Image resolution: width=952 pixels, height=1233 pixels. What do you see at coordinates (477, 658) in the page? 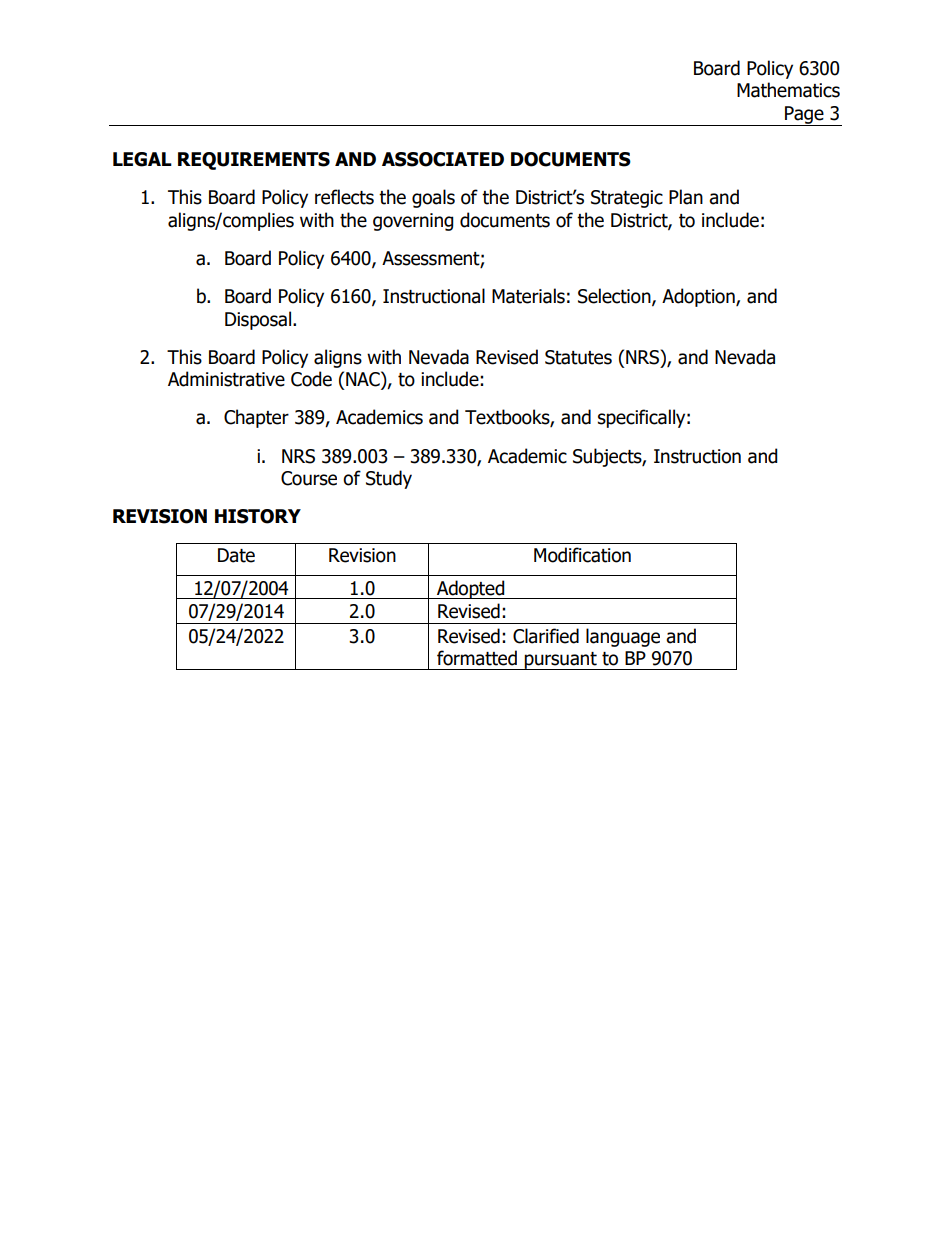
I see `formatted` at bounding box center [477, 658].
